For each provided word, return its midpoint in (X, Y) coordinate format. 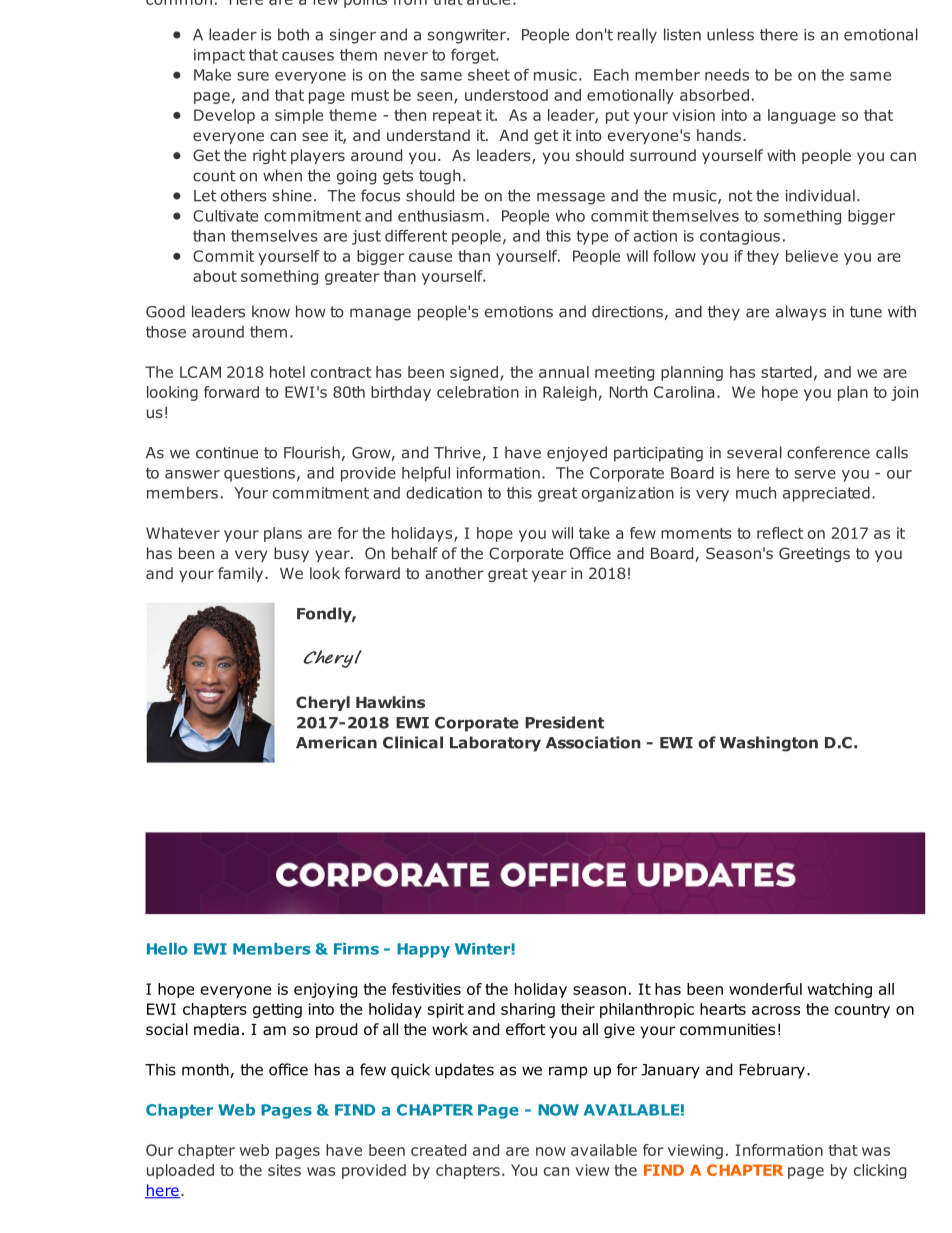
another (454, 573)
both (293, 34)
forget (474, 56)
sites (284, 1170)
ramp (568, 1072)
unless (730, 34)
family (240, 574)
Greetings (814, 554)
